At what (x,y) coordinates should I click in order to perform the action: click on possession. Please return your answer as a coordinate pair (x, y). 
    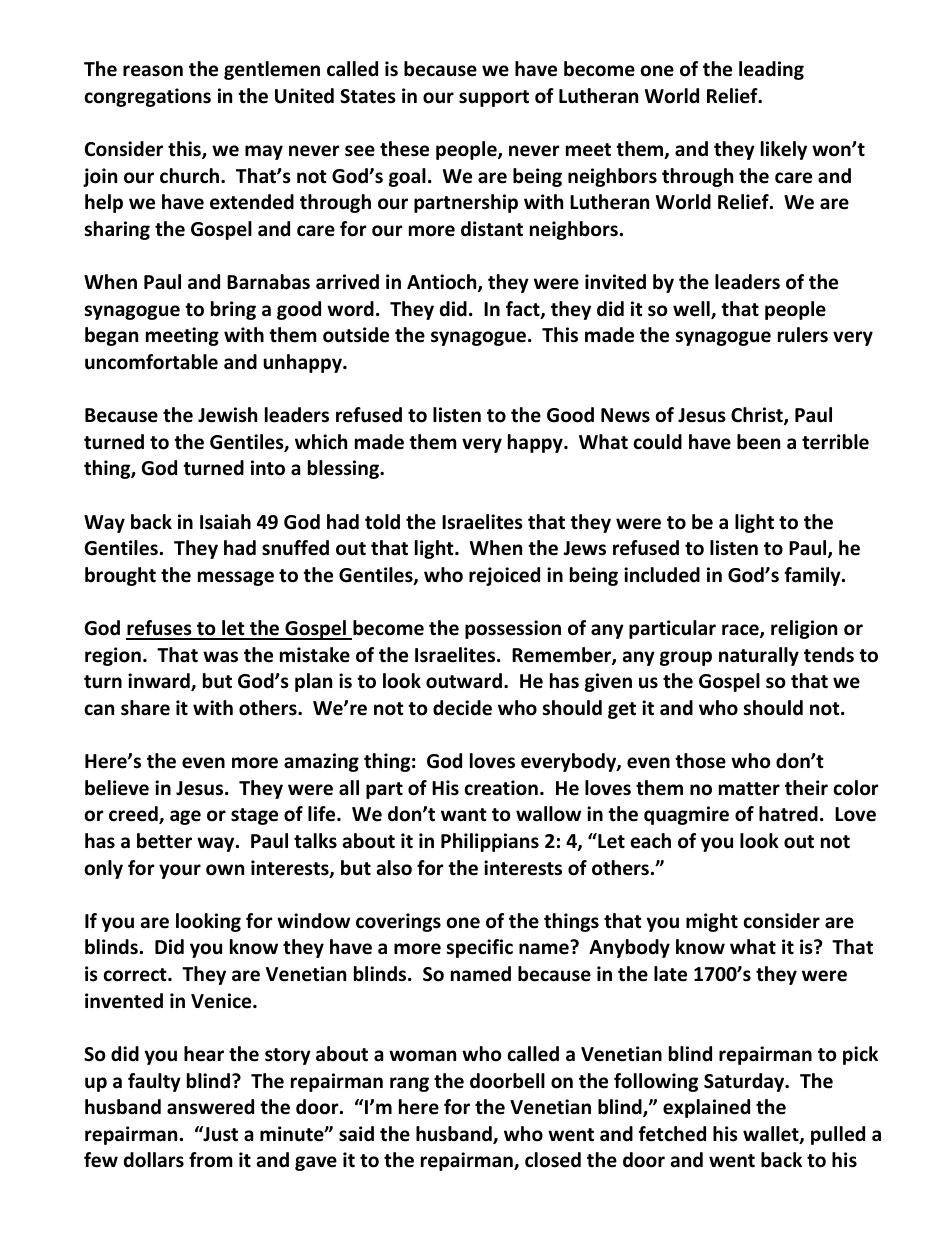
    Looking at the image, I should click on (513, 629).
